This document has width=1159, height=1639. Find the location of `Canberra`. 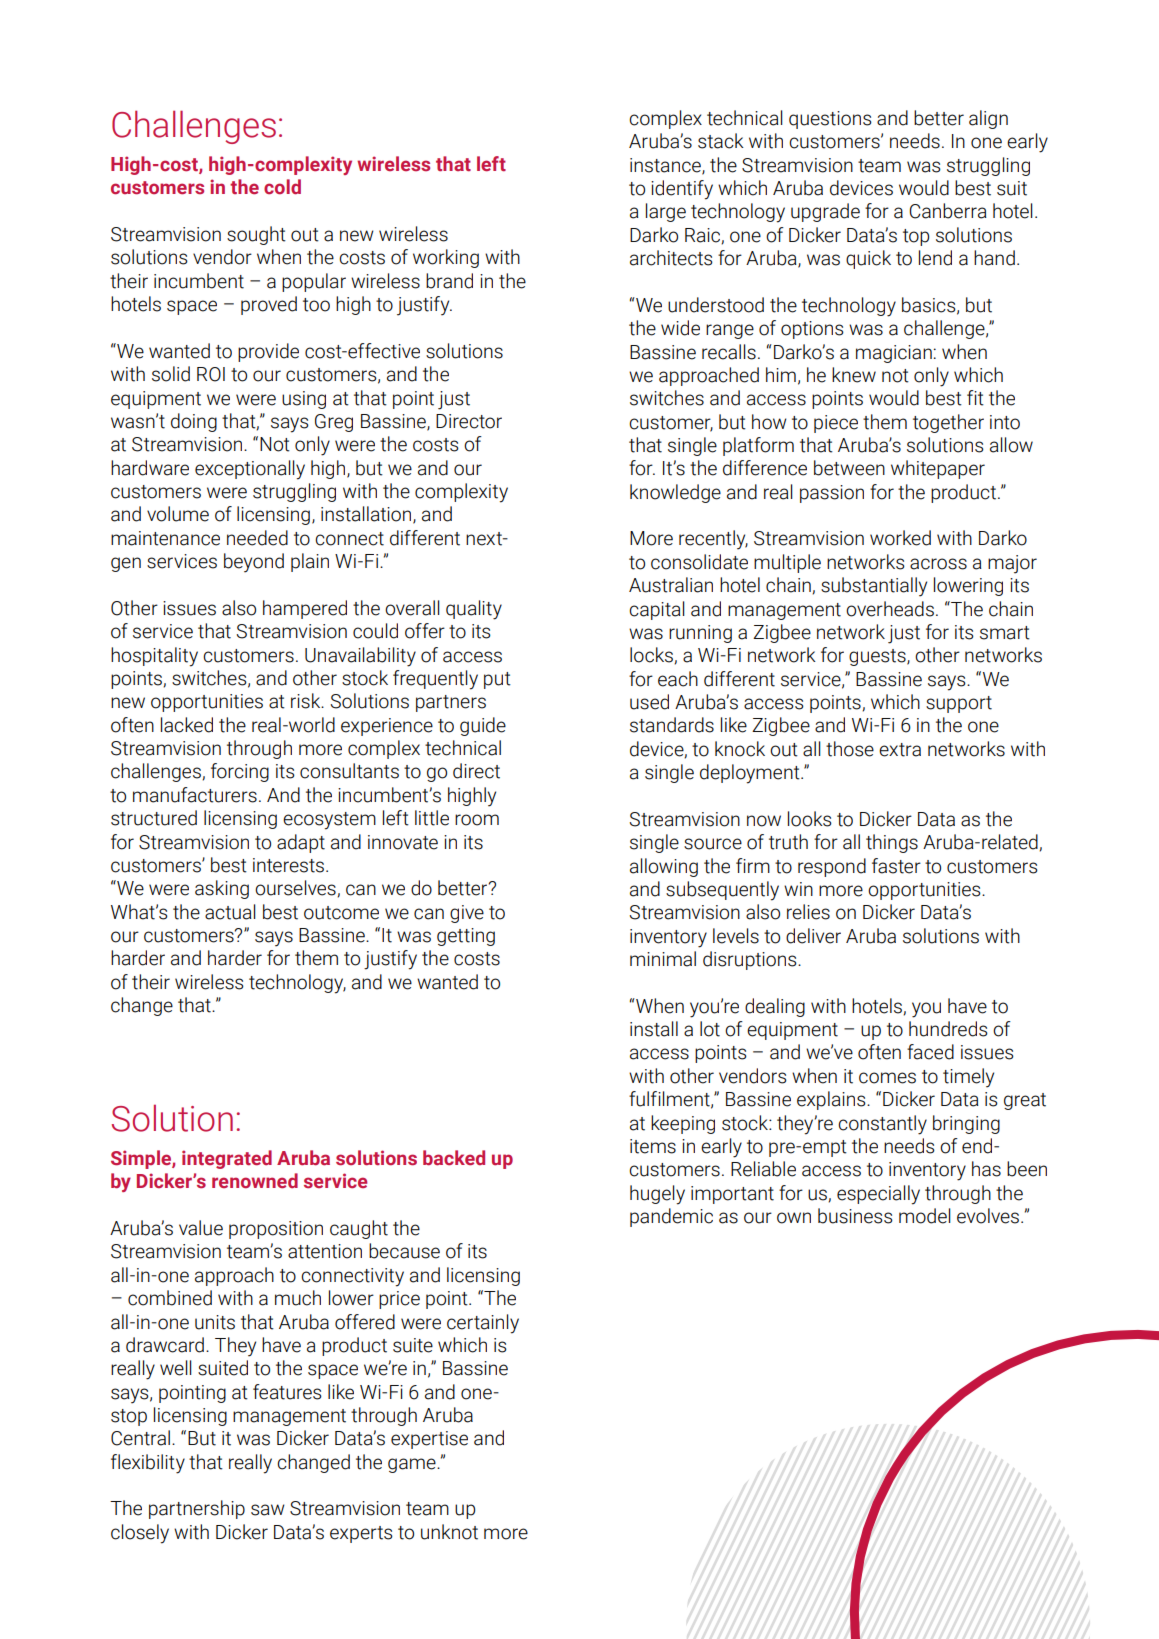

Canberra is located at coordinates (948, 211).
